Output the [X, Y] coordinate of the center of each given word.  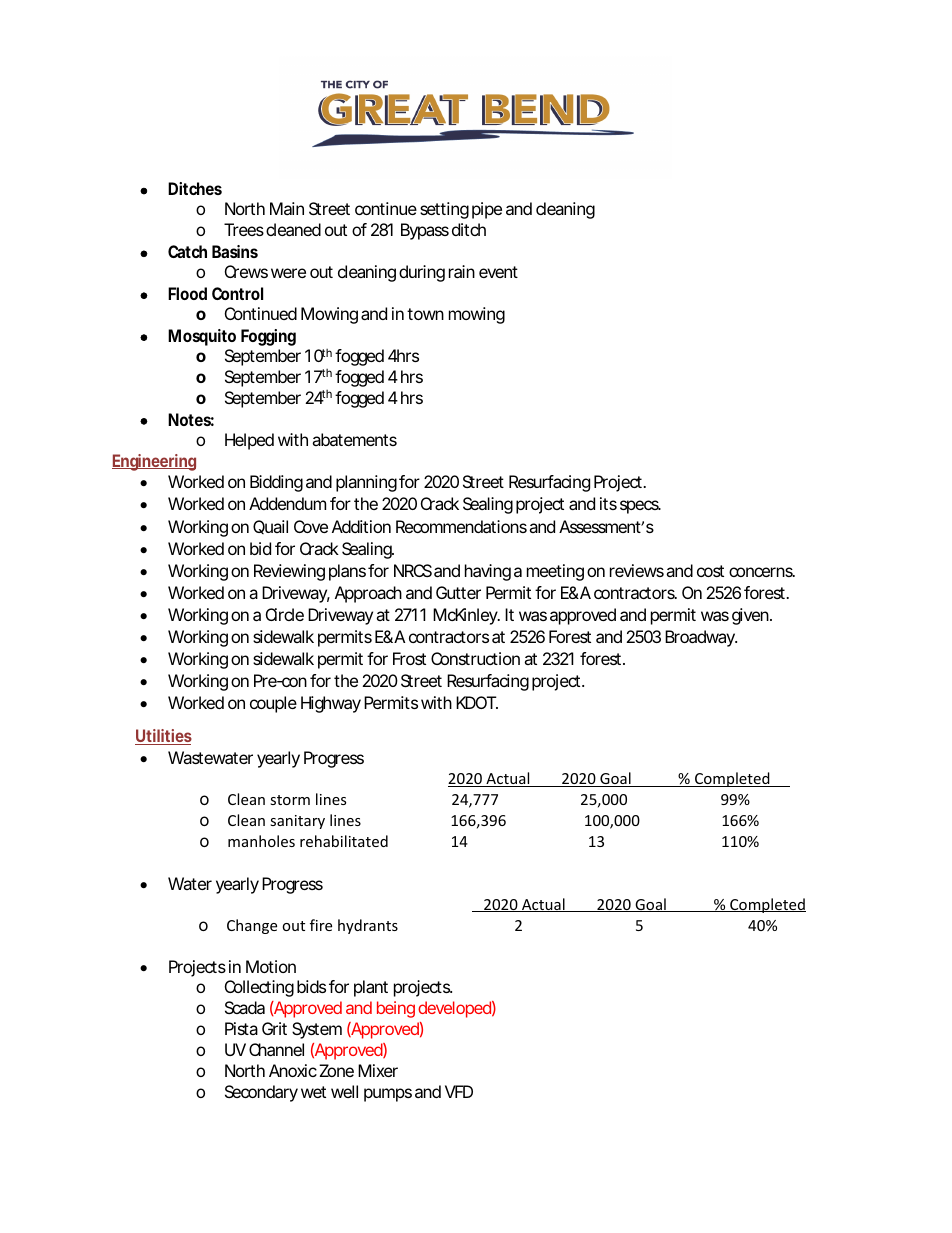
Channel [276, 1049]
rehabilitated [344, 841]
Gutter [458, 592]
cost [710, 571]
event [498, 272]
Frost [409, 658]
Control [237, 293]
